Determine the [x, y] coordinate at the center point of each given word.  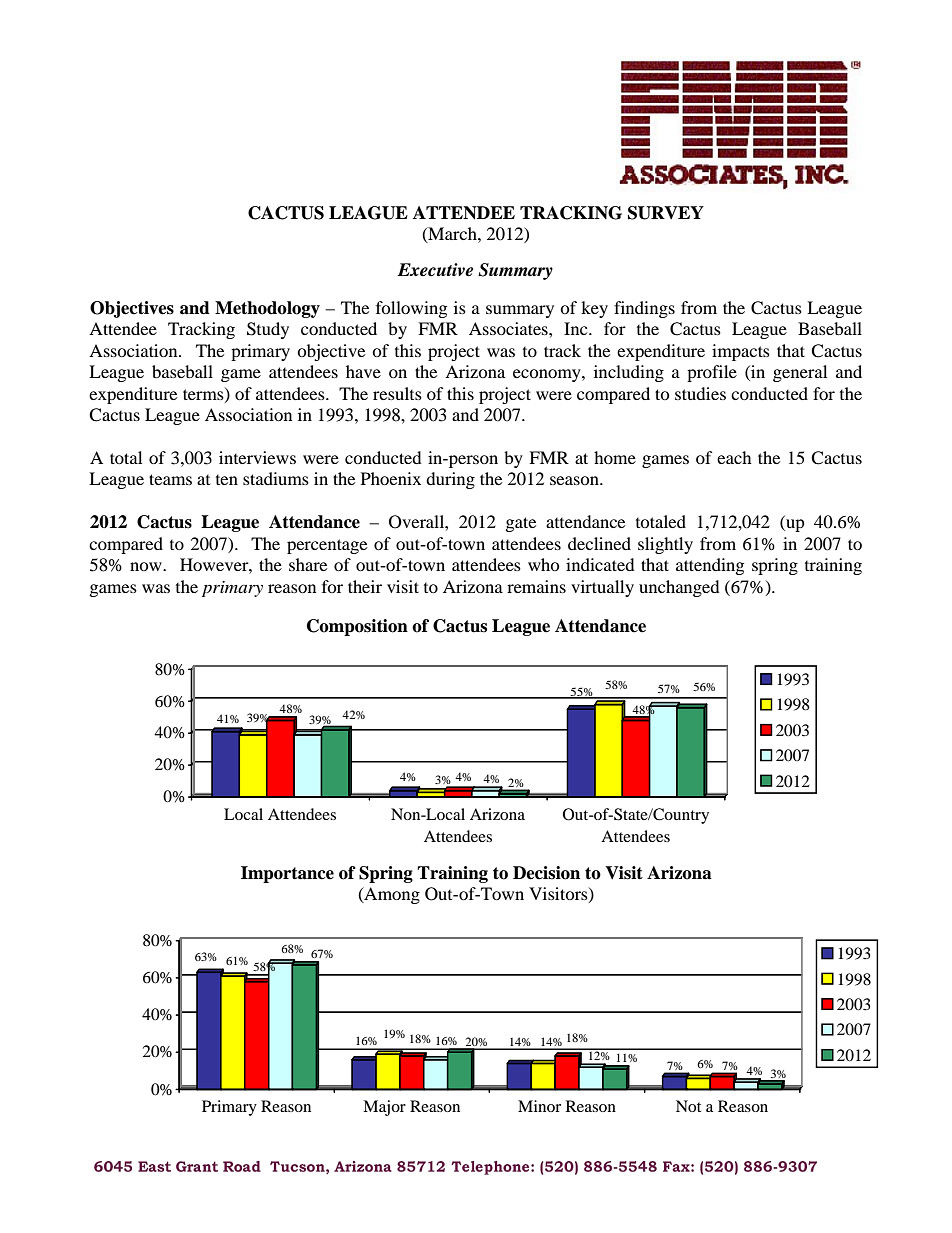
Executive [435, 270]
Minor [539, 1106]
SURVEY [666, 213]
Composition [357, 627]
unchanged [679, 588]
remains [536, 586]
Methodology [267, 309]
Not [688, 1106]
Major [384, 1108]
